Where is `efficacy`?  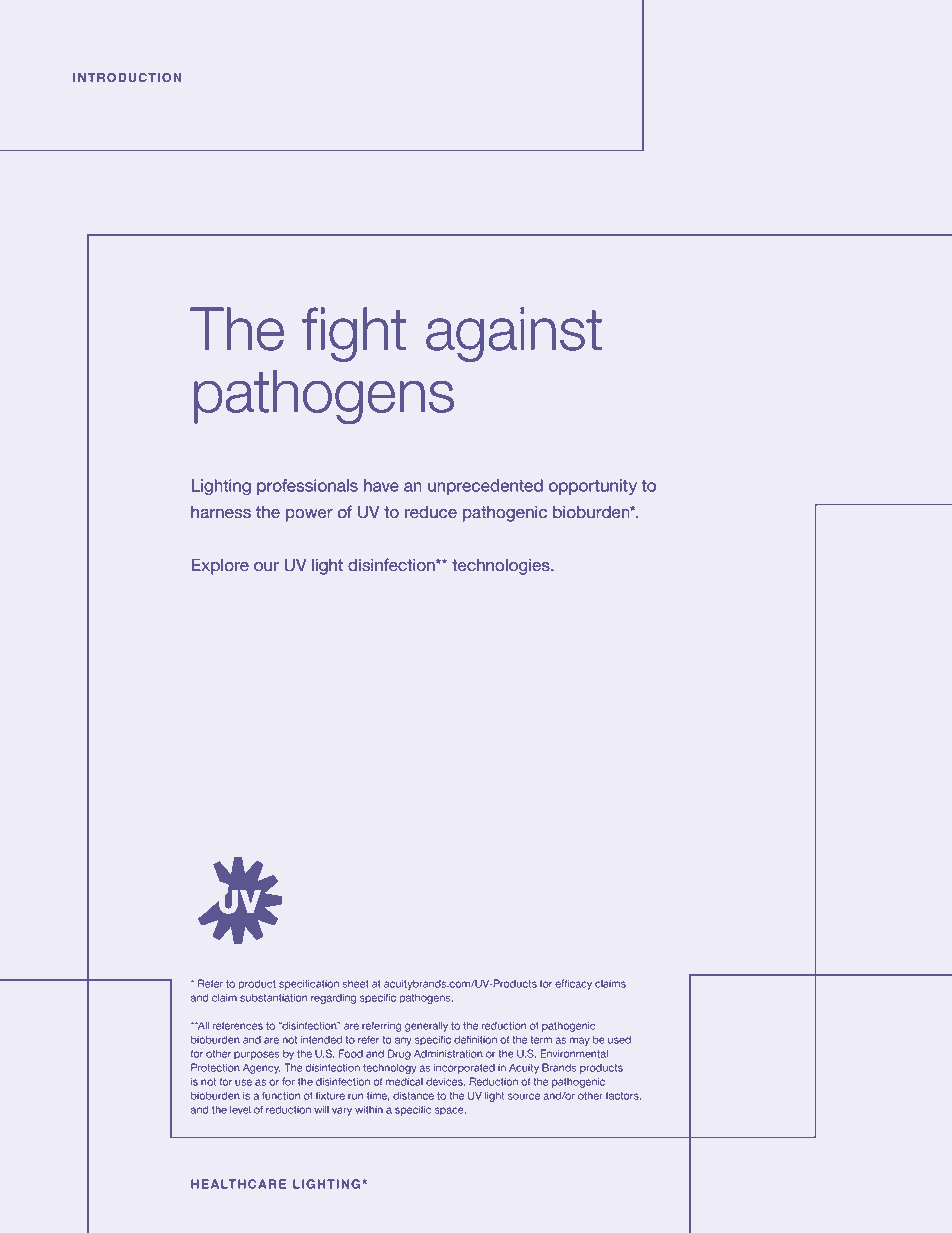
efficacy is located at coordinates (573, 984).
